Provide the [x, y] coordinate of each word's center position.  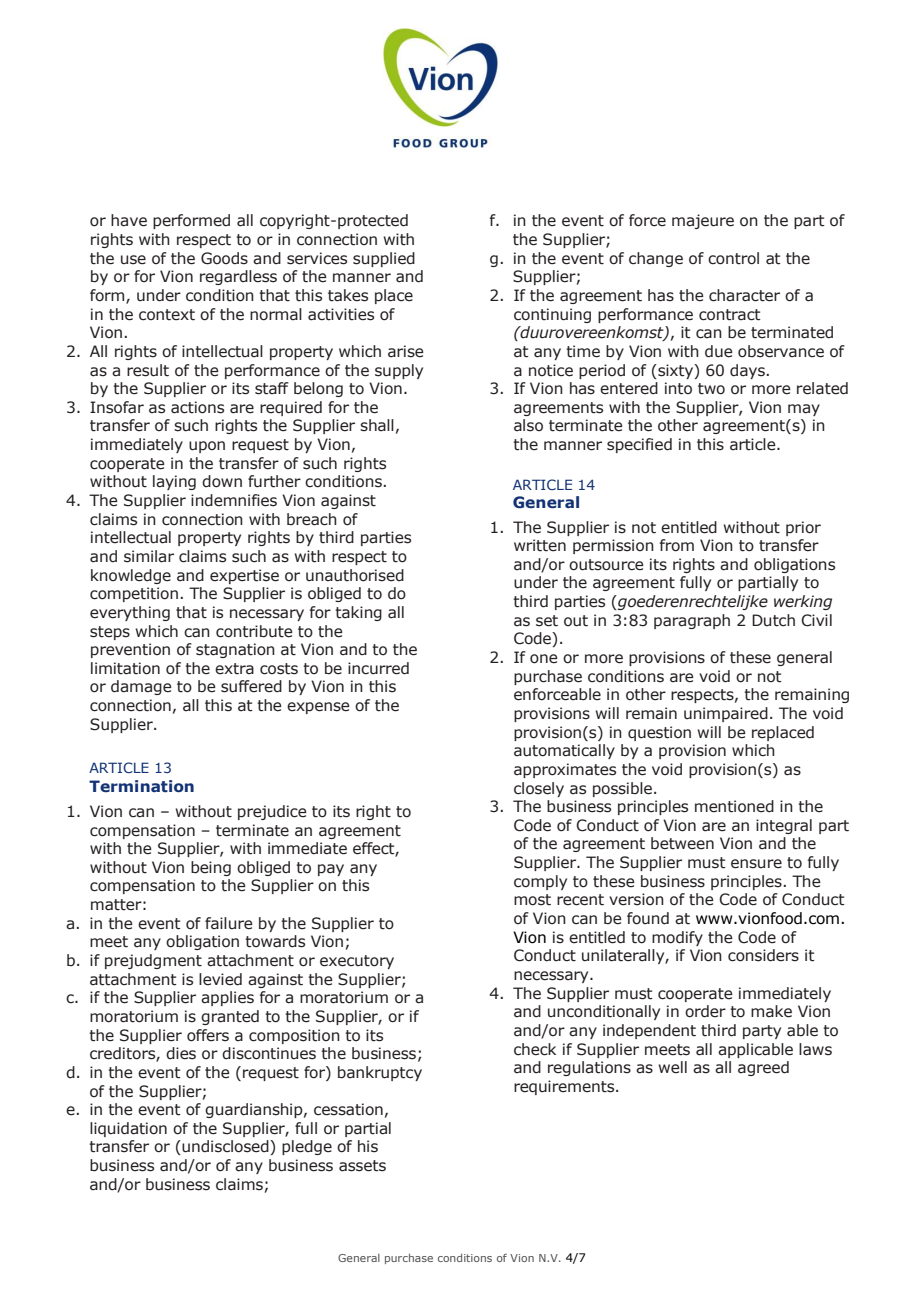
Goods [224, 258]
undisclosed [225, 1147]
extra [234, 669]
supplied [384, 259]
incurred [378, 668]
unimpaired [726, 714]
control [733, 258]
